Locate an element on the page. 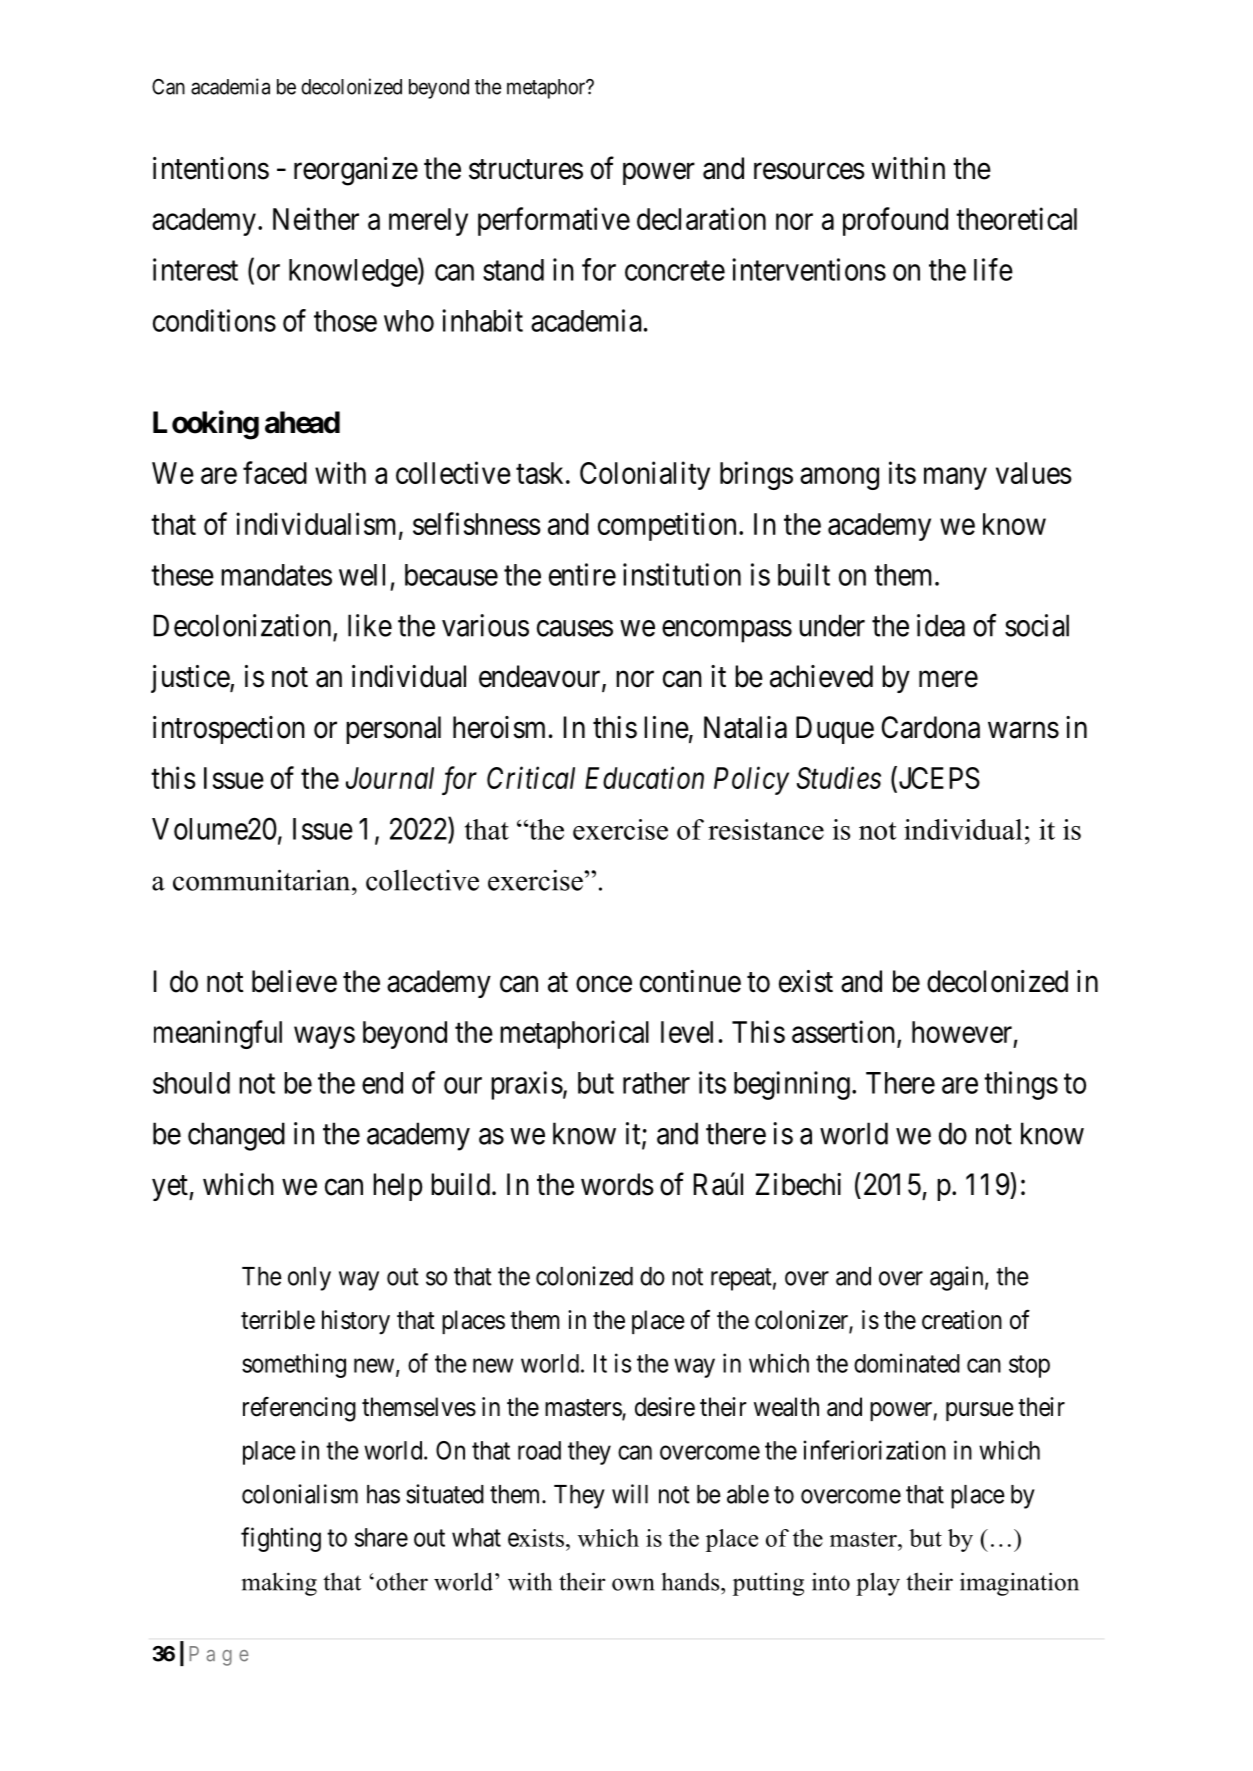 The image size is (1253, 1771). rather is located at coordinates (656, 1083).
